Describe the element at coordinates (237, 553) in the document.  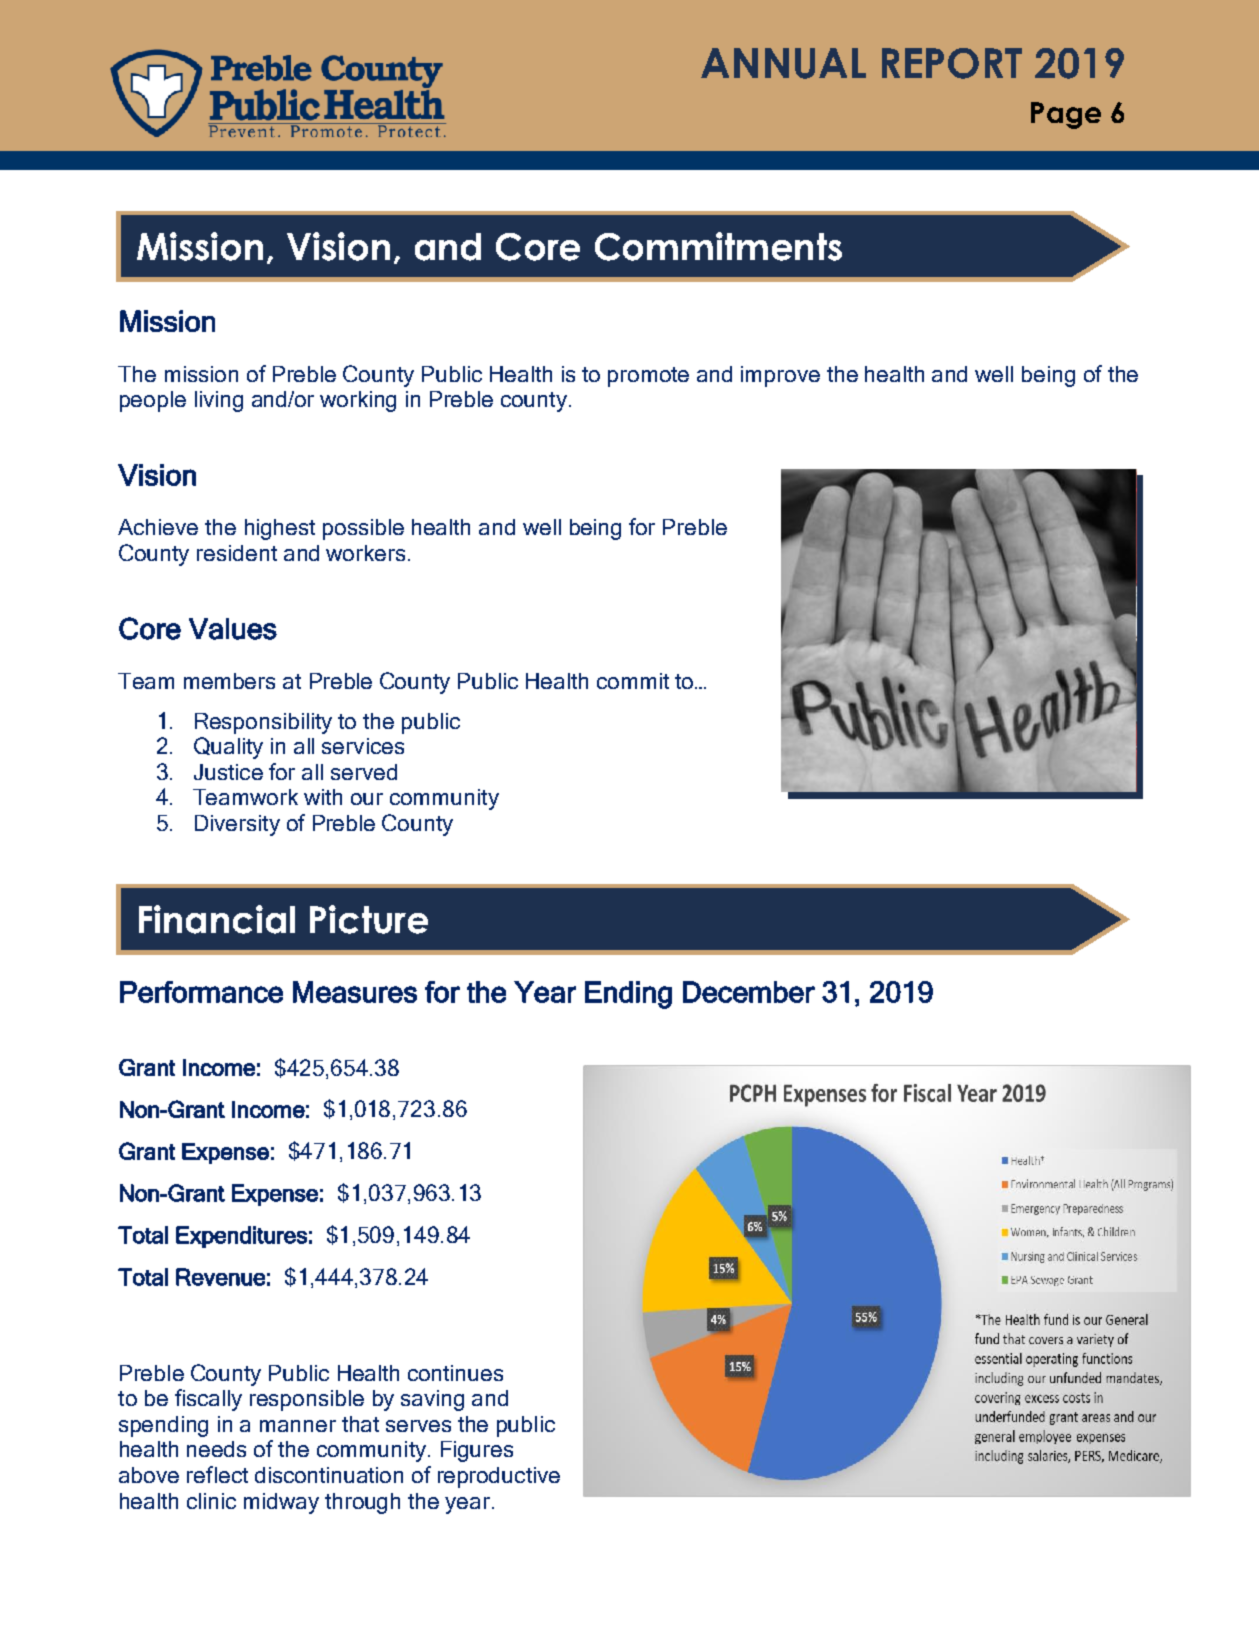
I see `resident` at that location.
